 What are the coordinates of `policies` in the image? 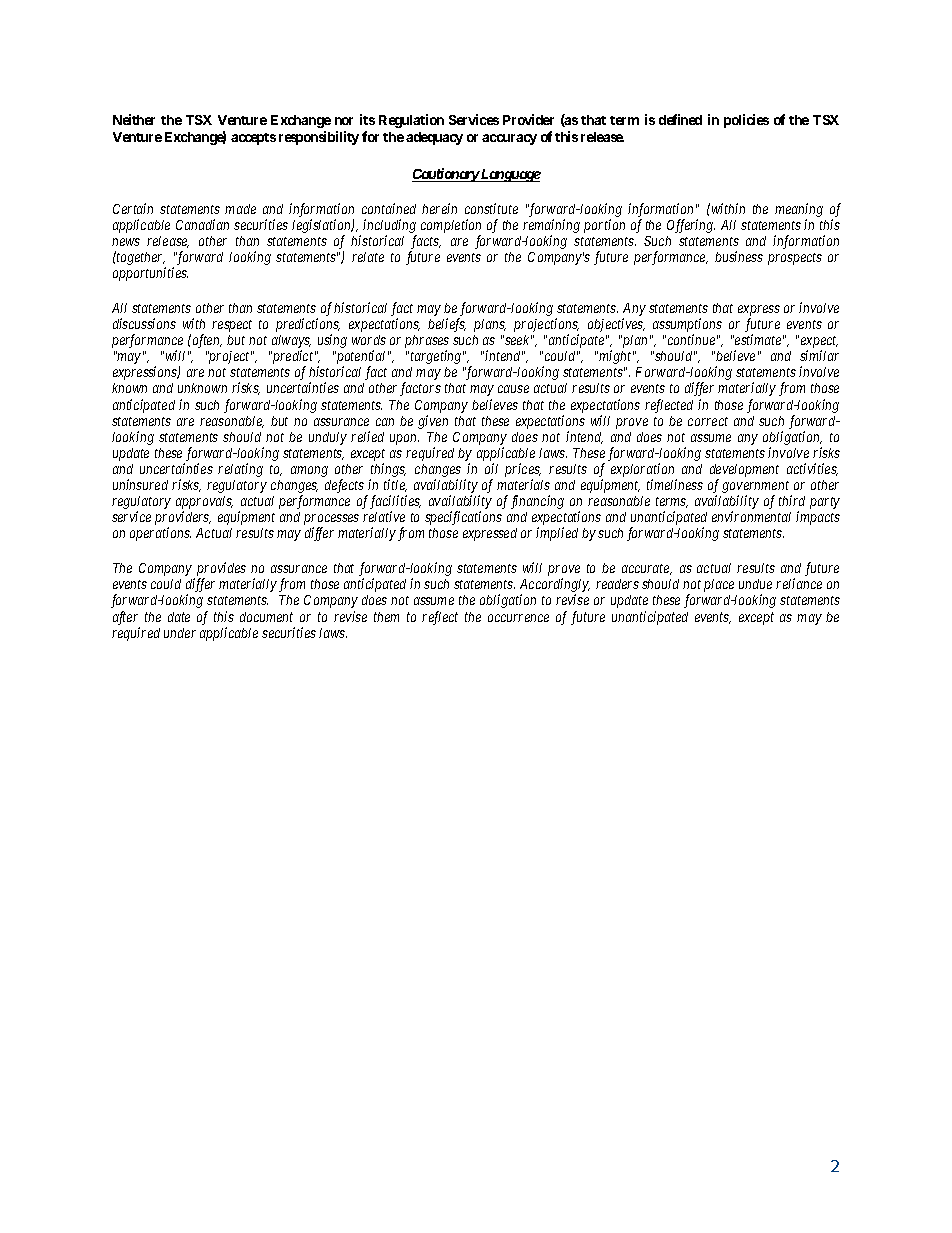 It's located at (746, 121).
